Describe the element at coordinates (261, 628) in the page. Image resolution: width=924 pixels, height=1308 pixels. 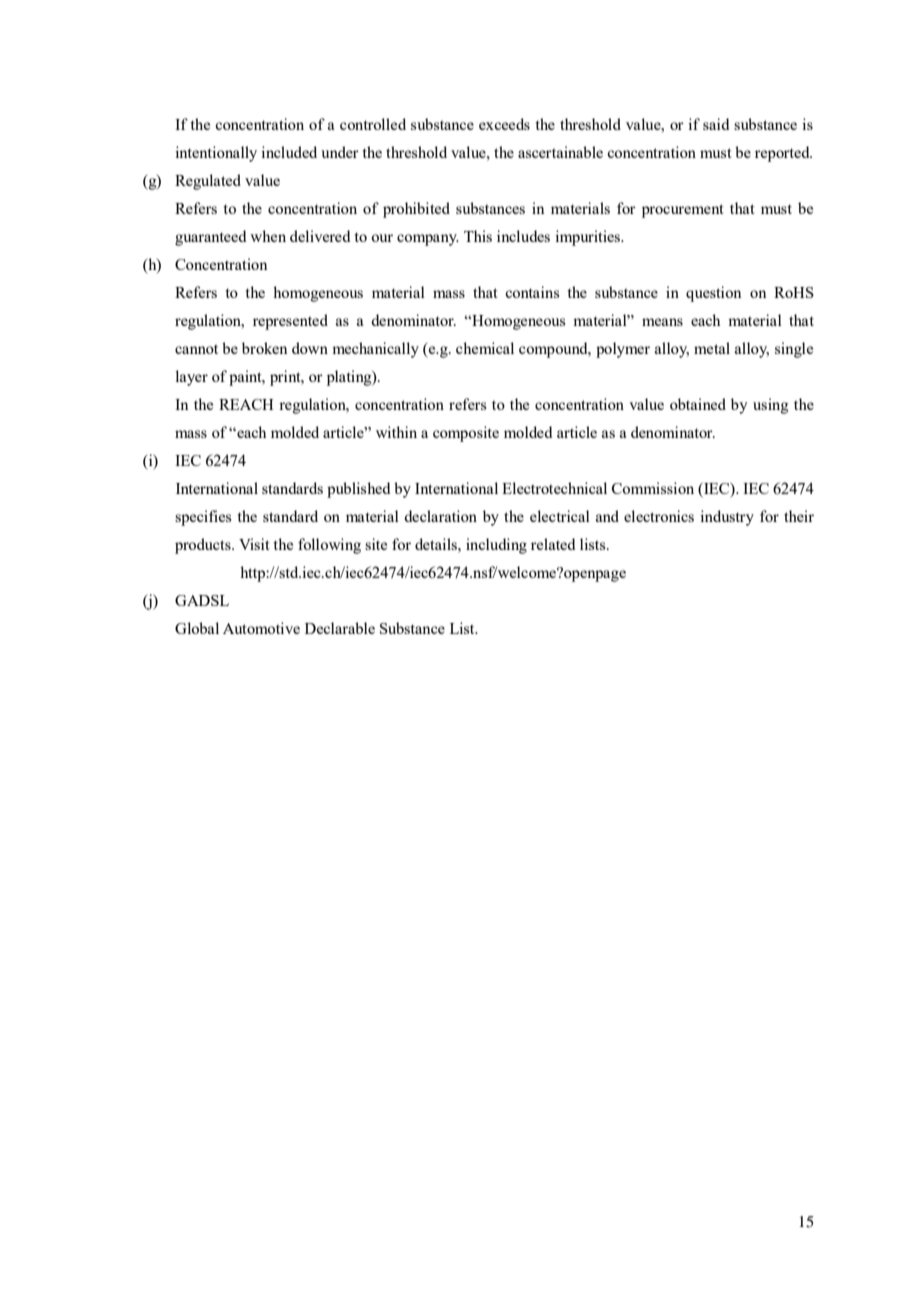
I see `Automotive` at that location.
